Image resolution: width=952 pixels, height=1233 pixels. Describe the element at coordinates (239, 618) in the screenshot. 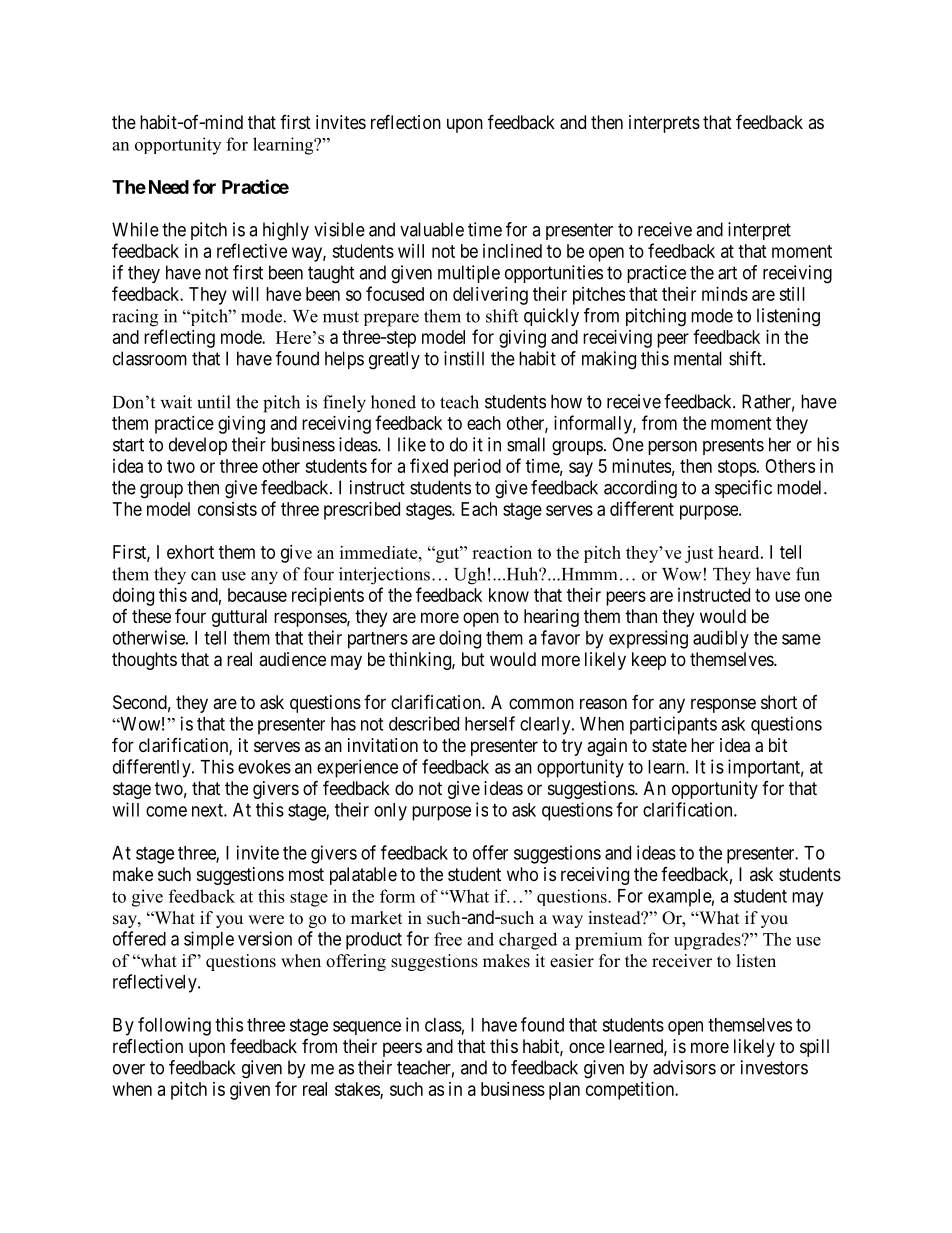

I see `guttural` at that location.
